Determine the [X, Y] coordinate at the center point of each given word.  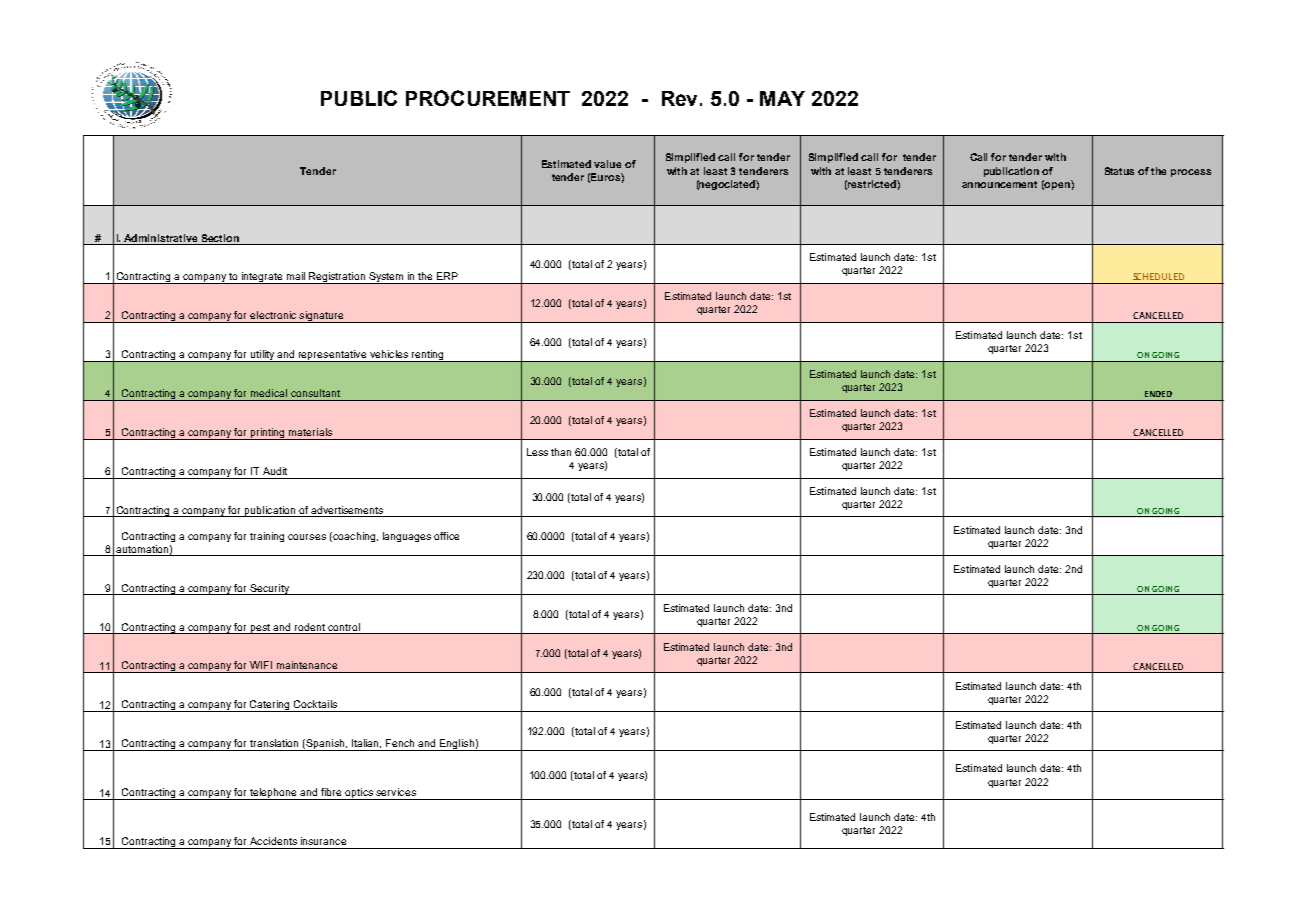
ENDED [1158, 394]
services [396, 792]
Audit [275, 471]
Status [1119, 171]
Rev [681, 98]
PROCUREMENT [488, 98]
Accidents [273, 841]
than [561, 452]
